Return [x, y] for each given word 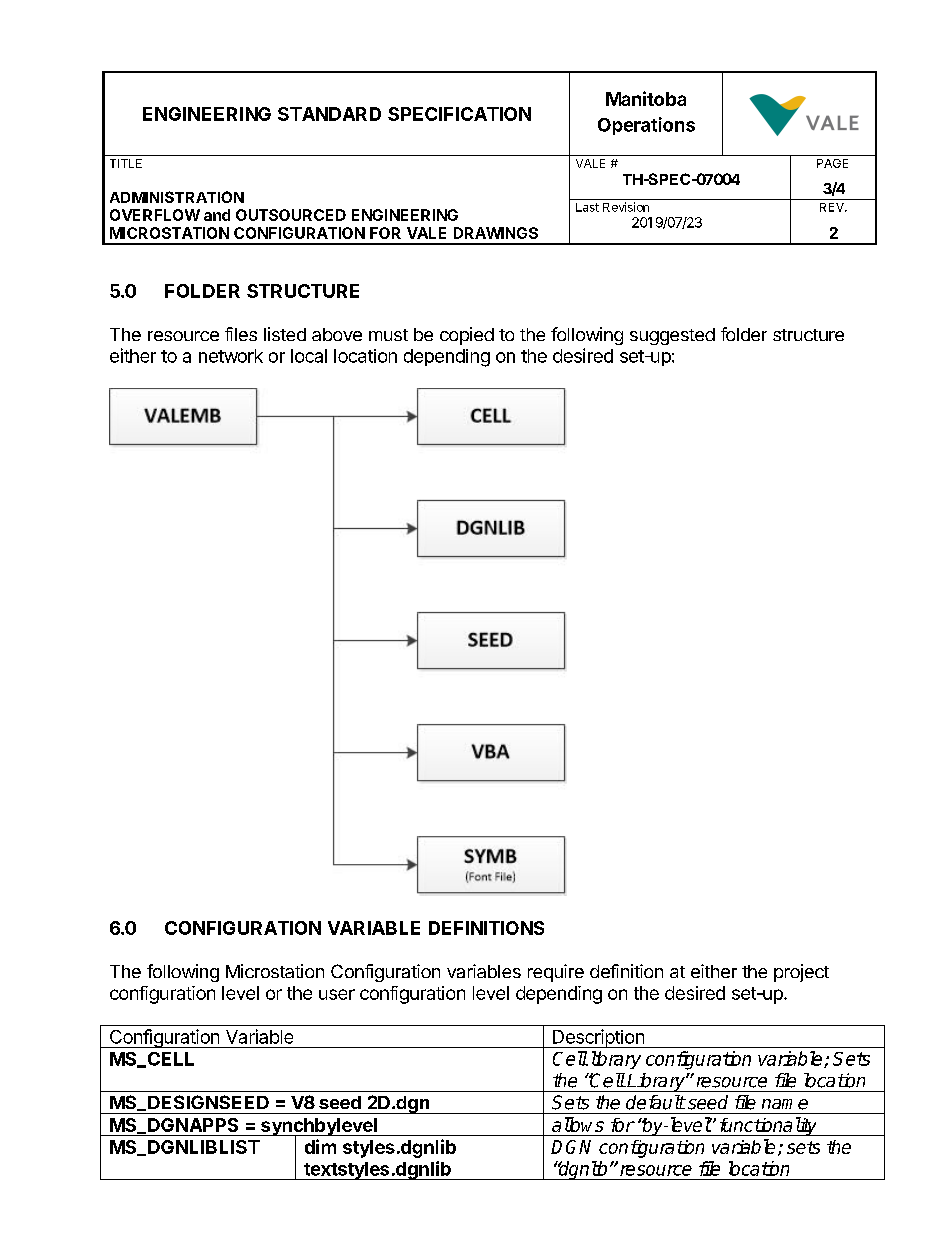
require [556, 973]
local [309, 356]
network [231, 356]
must [388, 335]
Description [598, 1038]
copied [467, 336]
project [801, 973]
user [337, 994]
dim [320, 1146]
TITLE [126, 163]
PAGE [832, 163]
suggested [672, 336]
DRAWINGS [496, 233]
